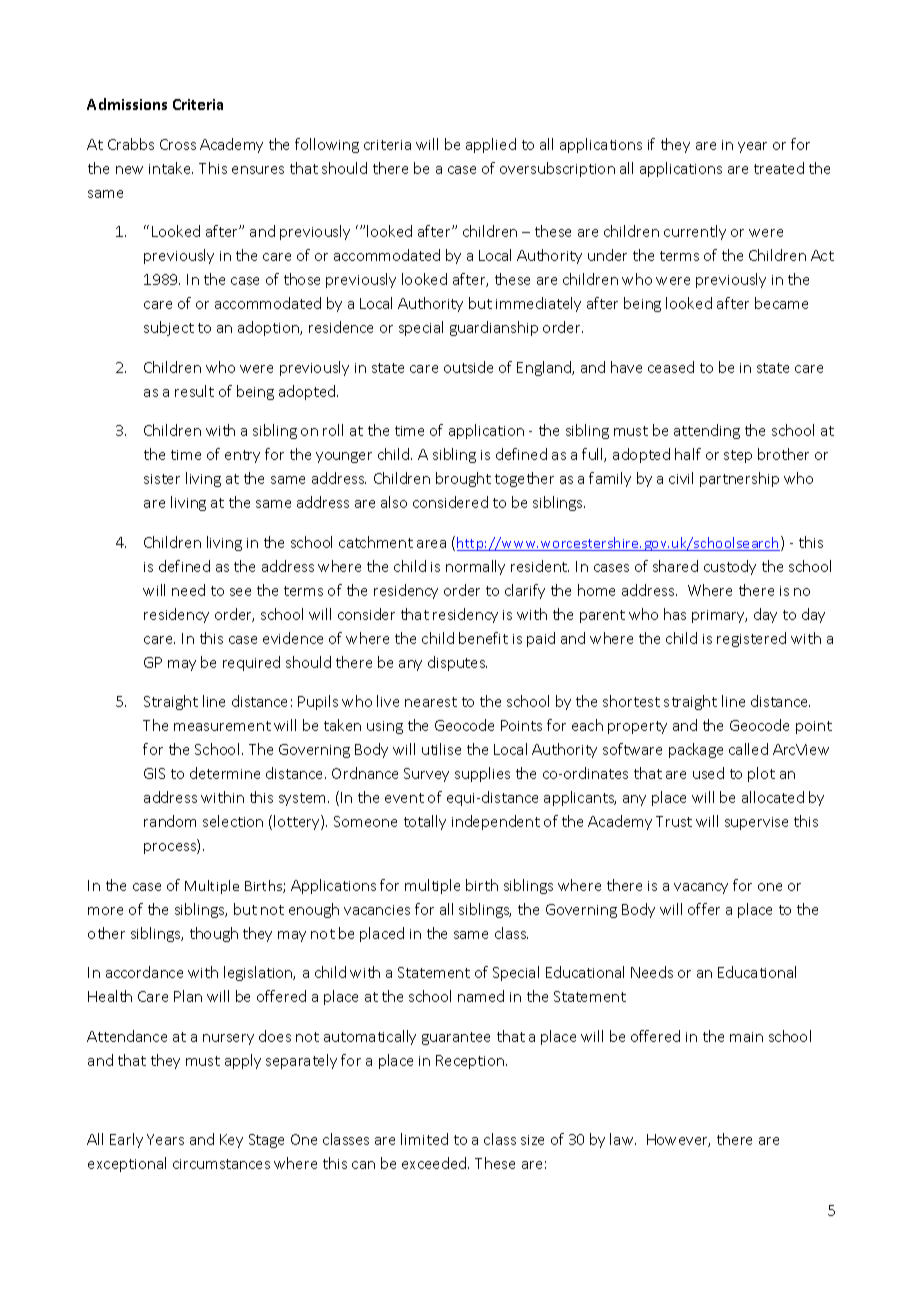 The image size is (924, 1308). What do you see at coordinates (491, 145) in the screenshot?
I see `applied` at bounding box center [491, 145].
